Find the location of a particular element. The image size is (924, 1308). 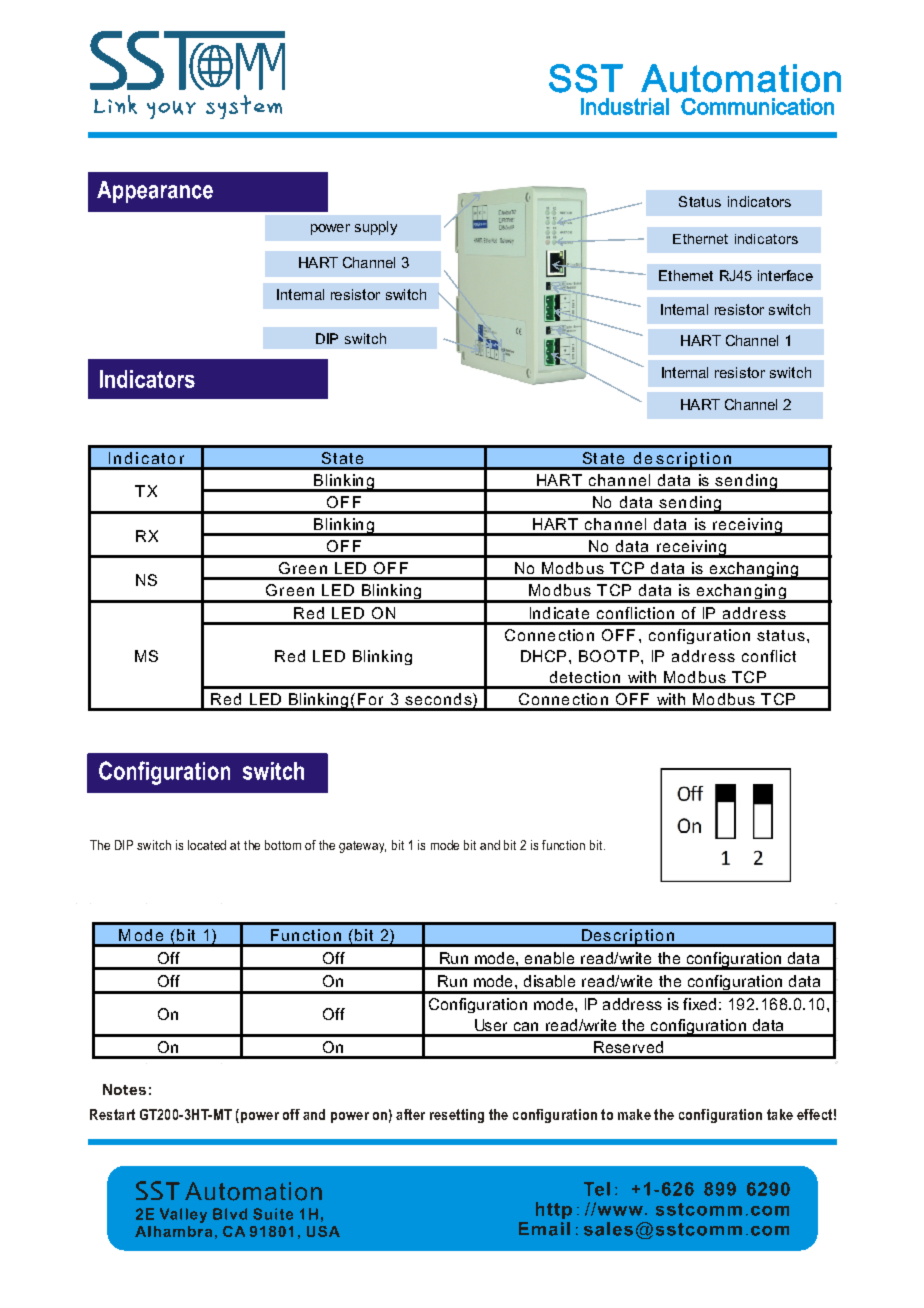

SST is located at coordinates (586, 78).
